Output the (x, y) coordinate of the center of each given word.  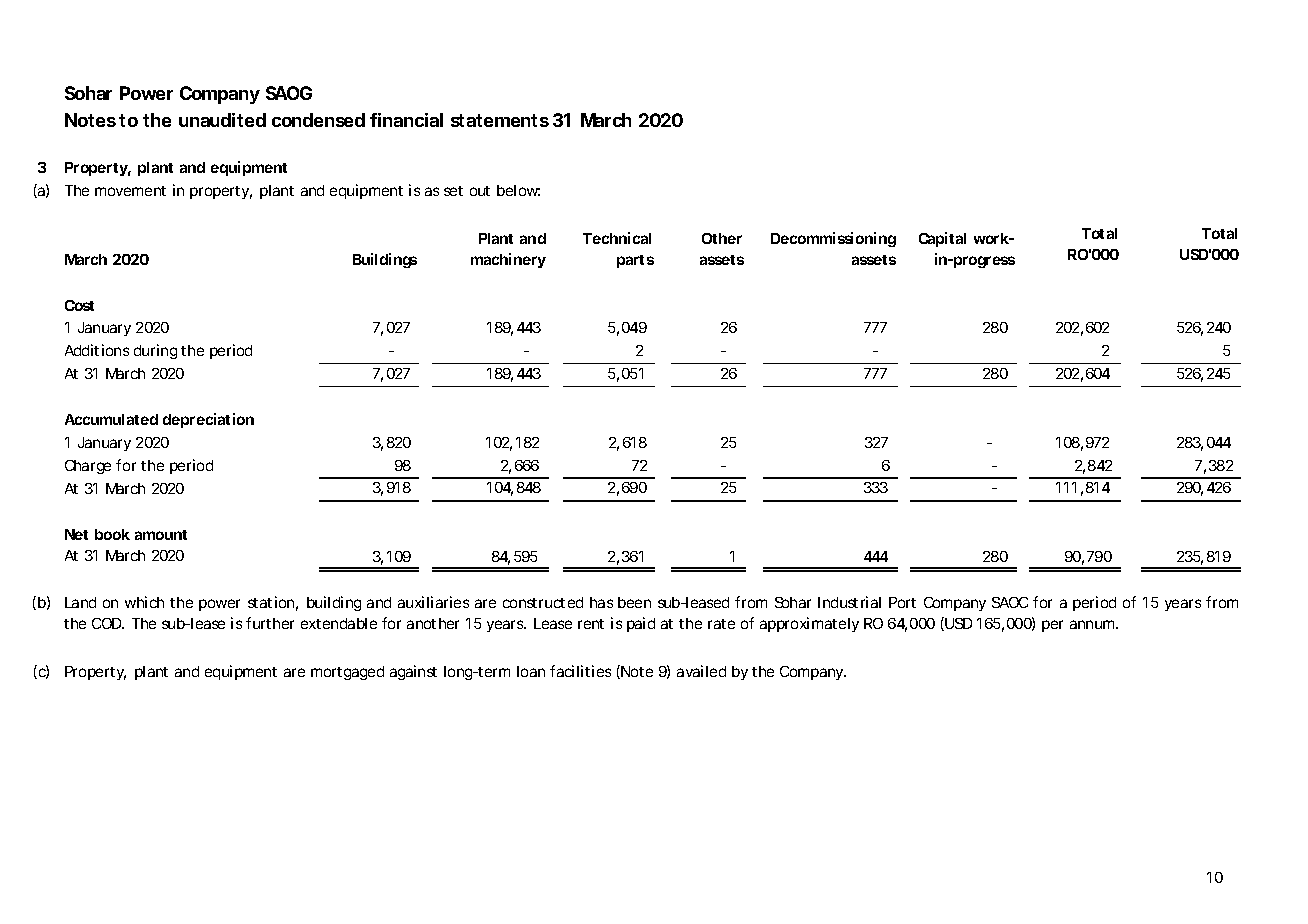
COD (108, 623)
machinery (508, 260)
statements (500, 120)
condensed (318, 120)
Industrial (849, 602)
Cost (79, 305)
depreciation (208, 420)
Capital (942, 239)
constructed (543, 602)
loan (531, 671)
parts (635, 261)
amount (161, 535)
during (155, 351)
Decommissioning (833, 239)
